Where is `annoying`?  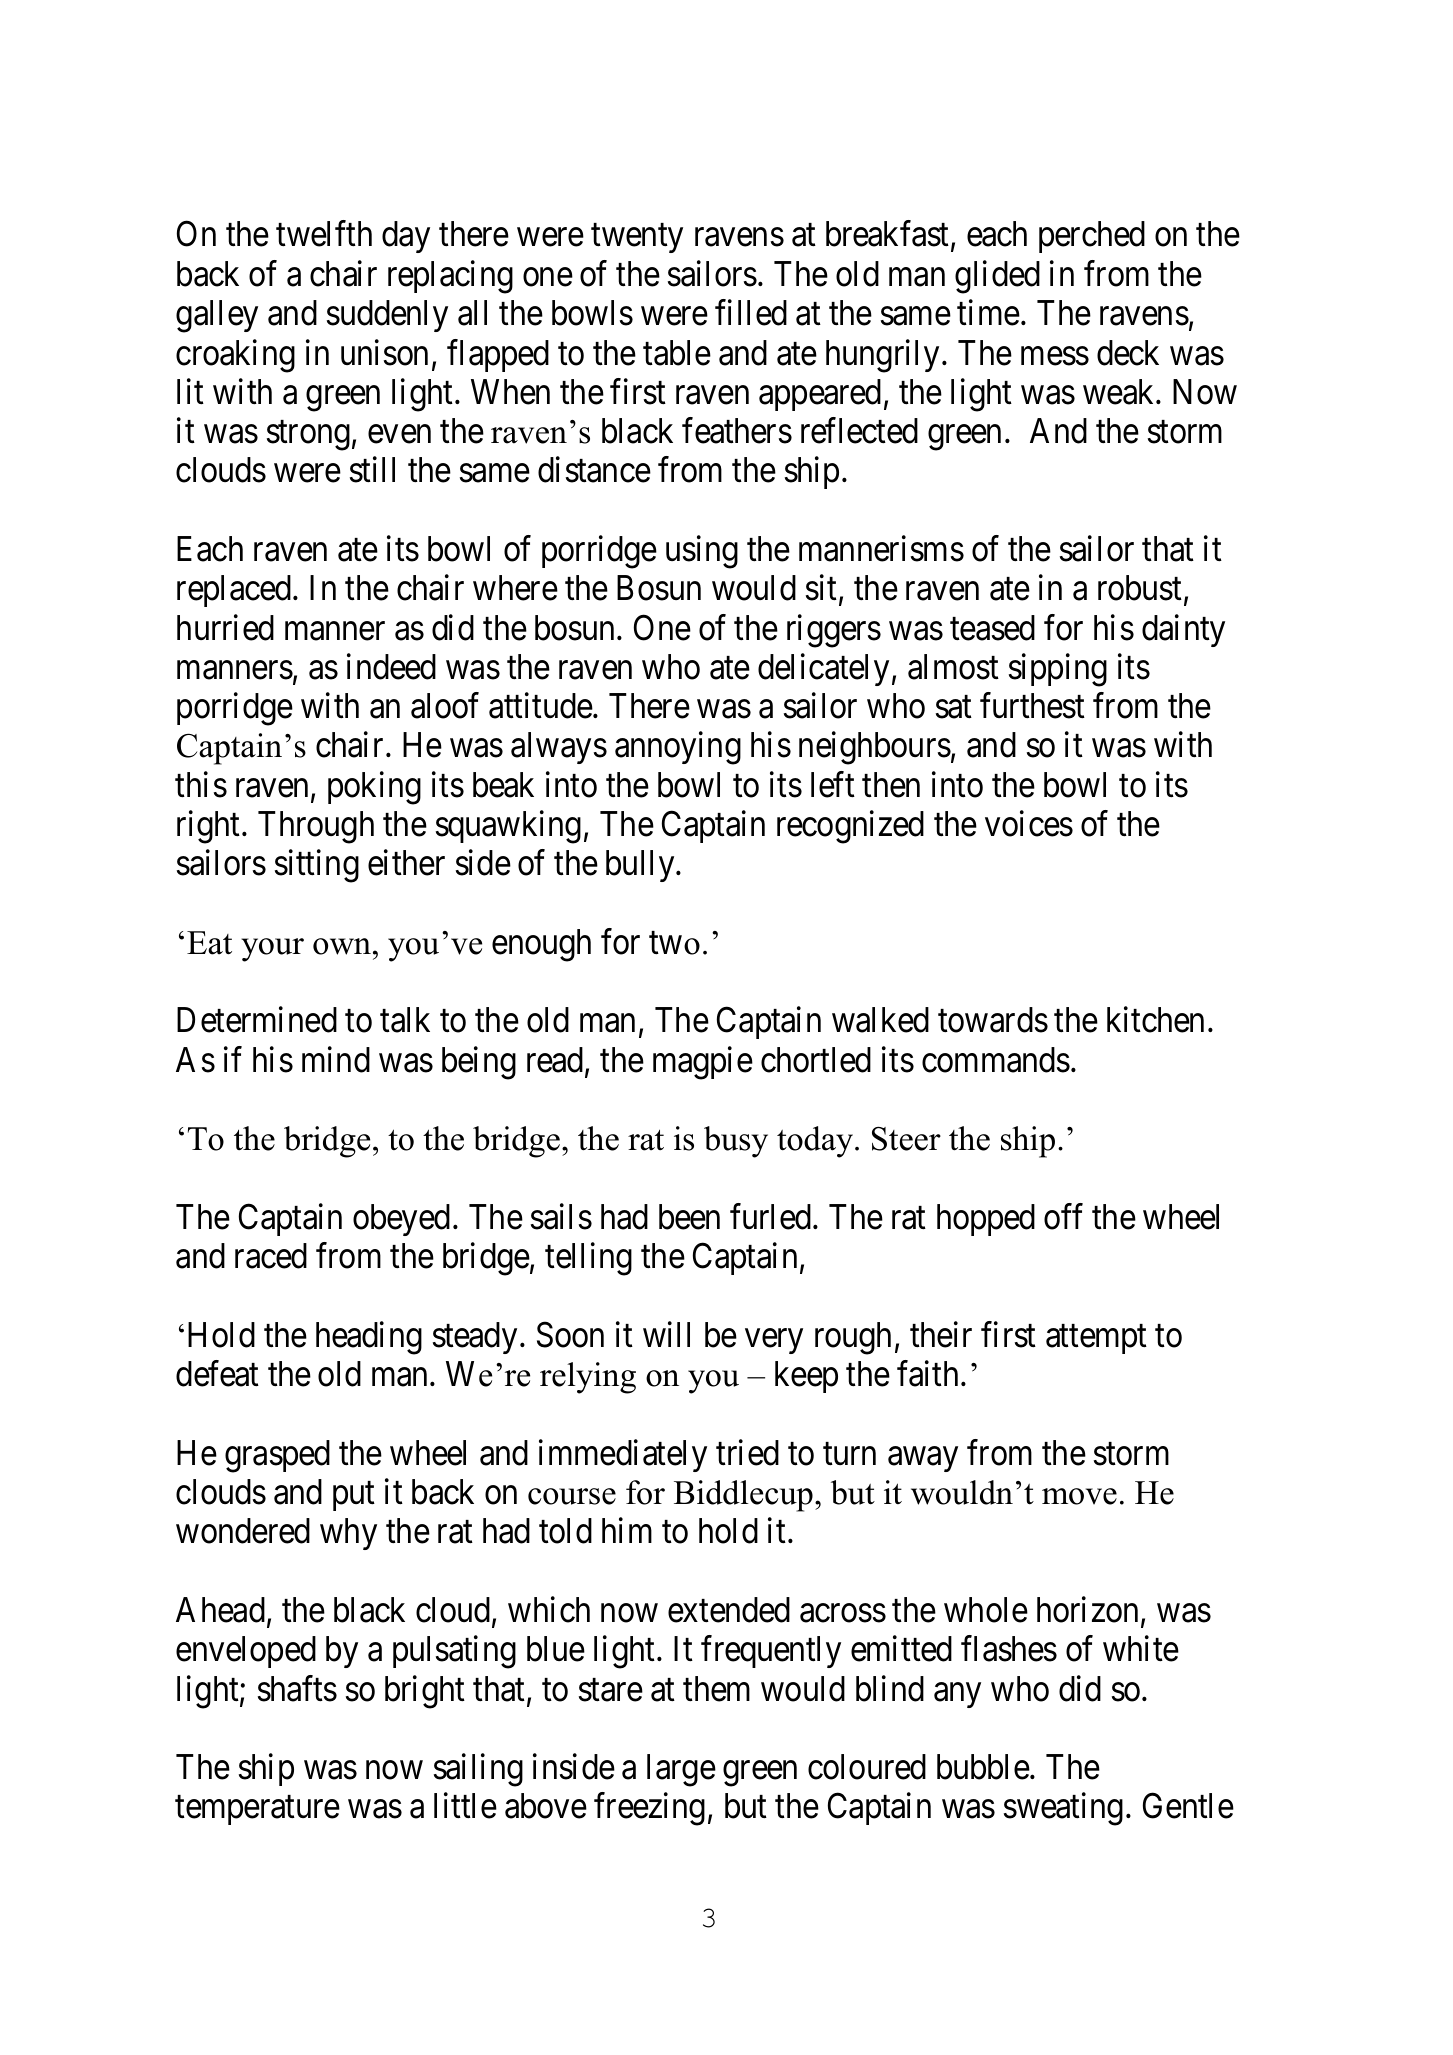
annoying is located at coordinates (678, 748).
